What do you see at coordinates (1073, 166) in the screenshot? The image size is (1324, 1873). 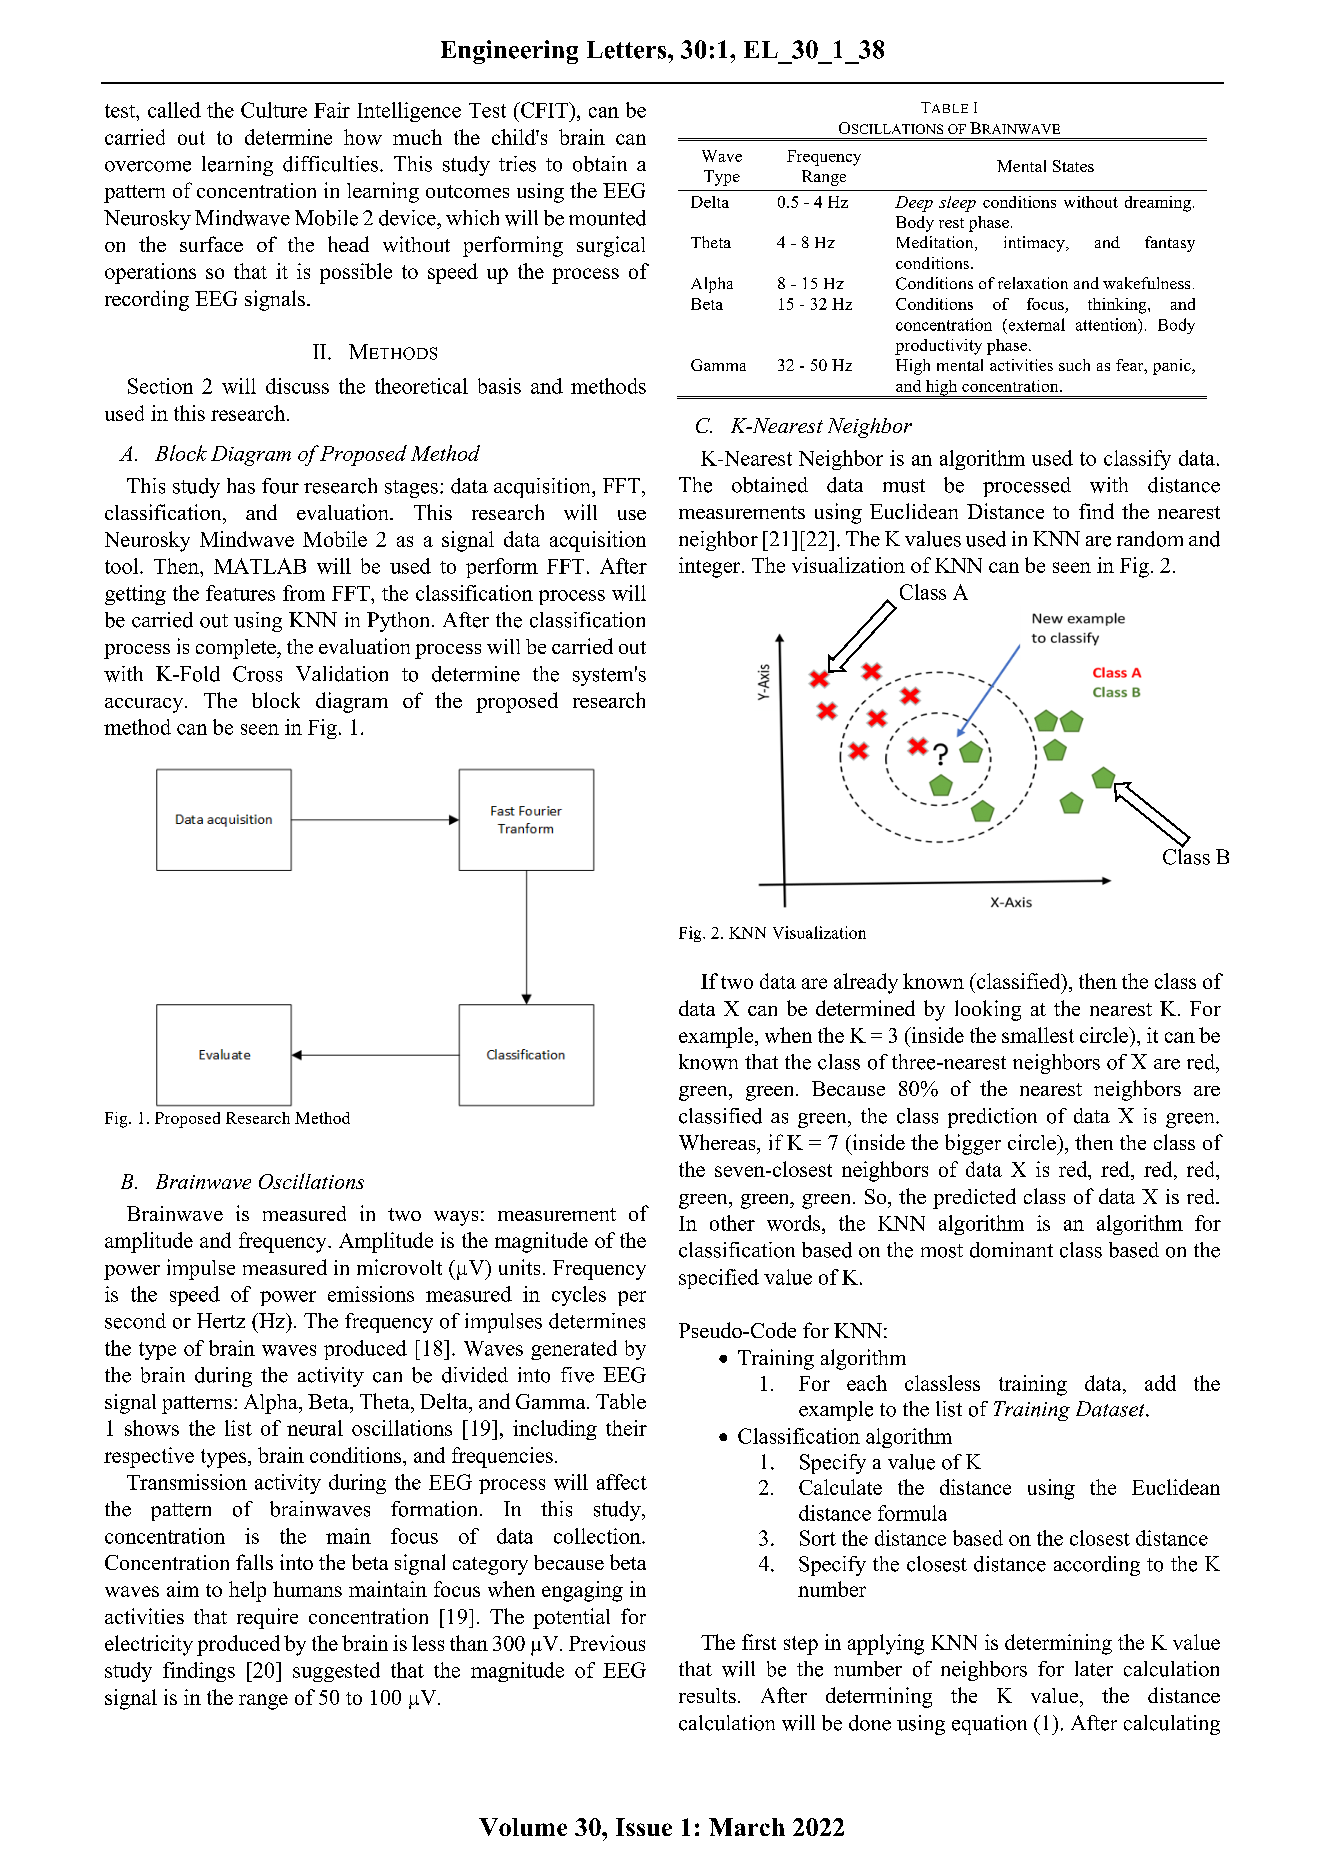 I see `States` at bounding box center [1073, 166].
